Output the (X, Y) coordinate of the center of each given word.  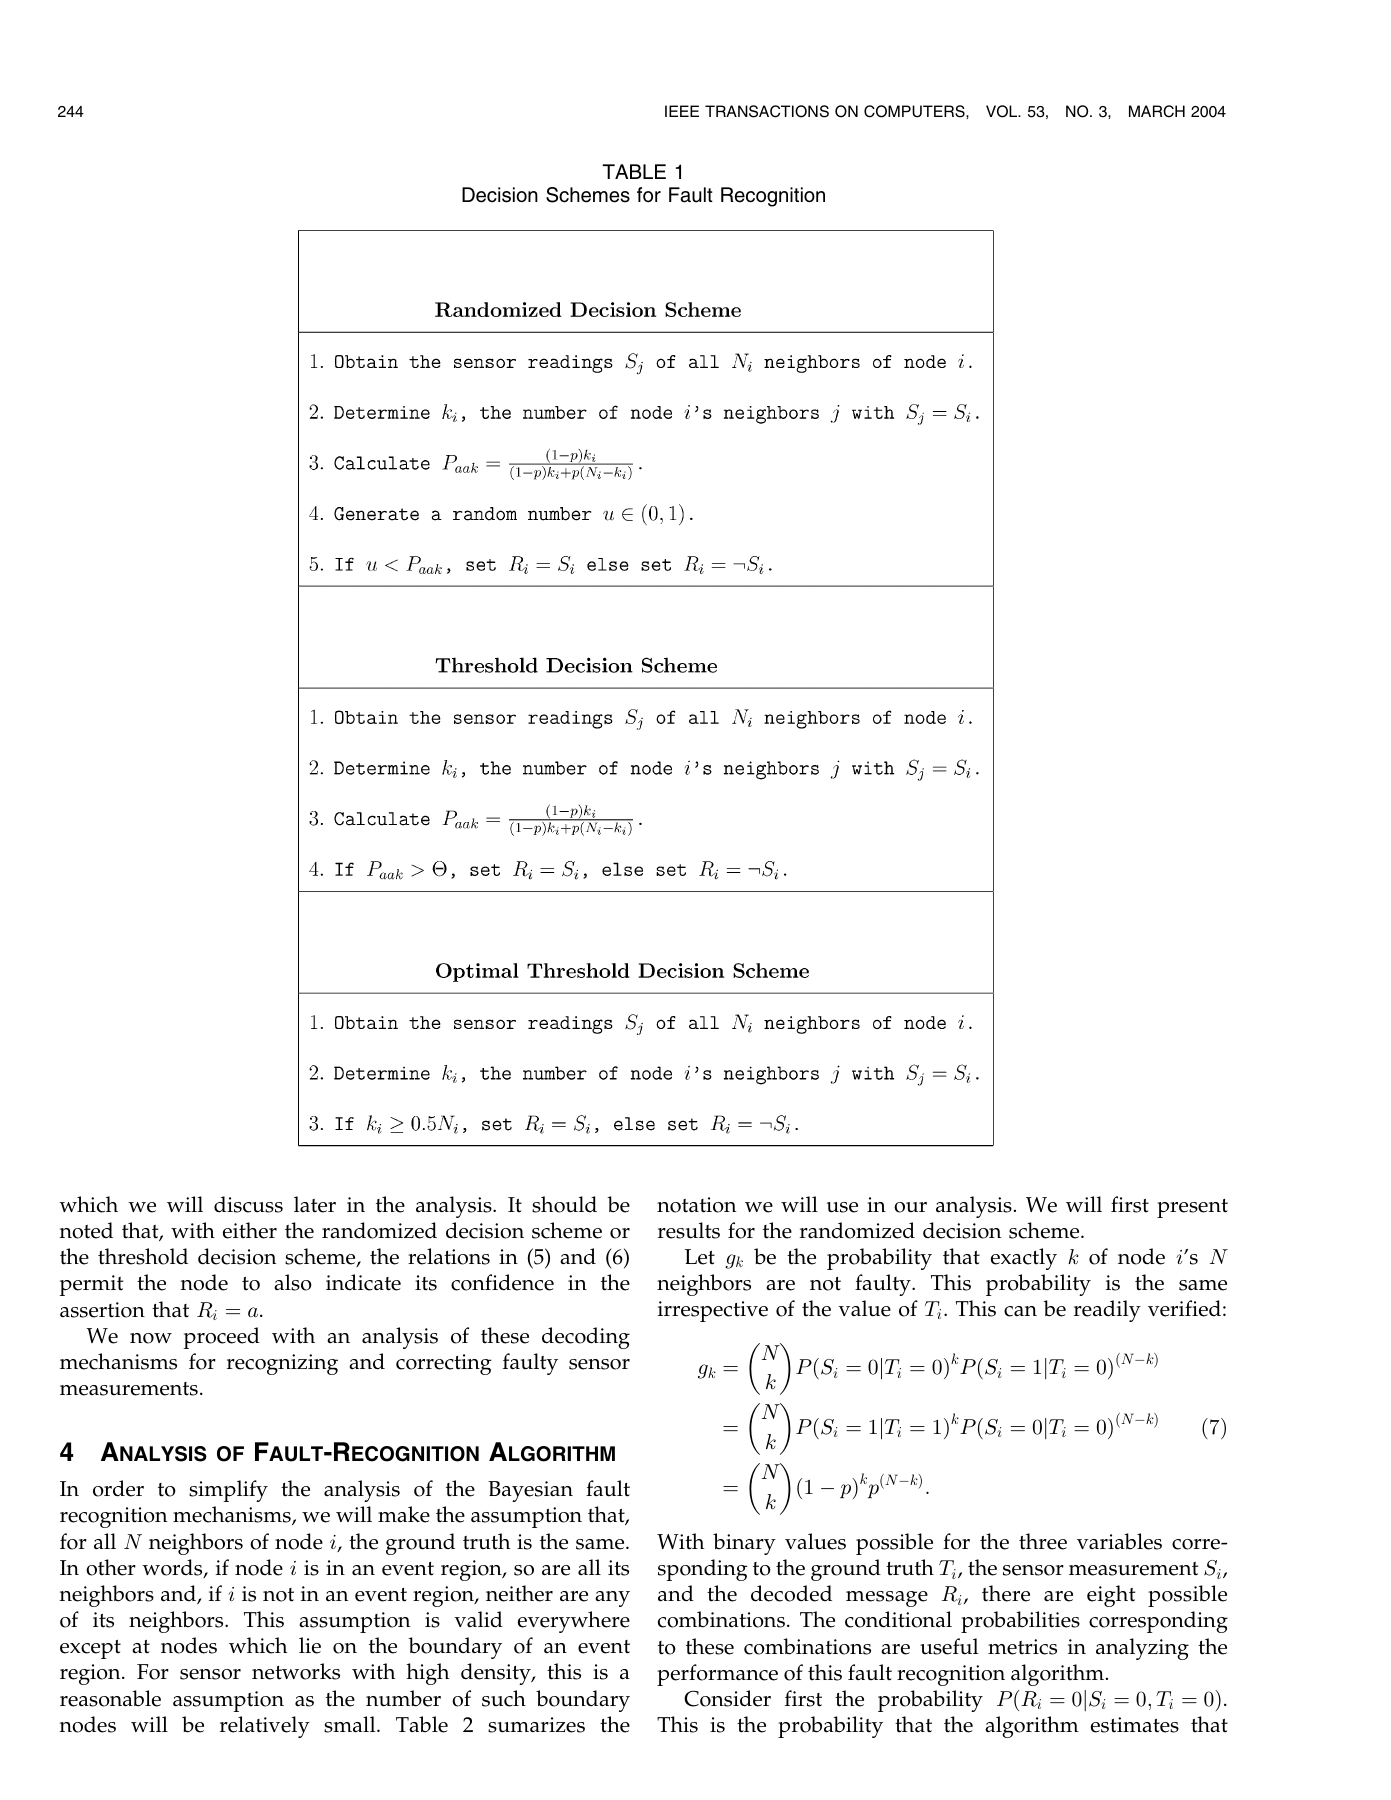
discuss (248, 1204)
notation (696, 1205)
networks (296, 1671)
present (1192, 1208)
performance (717, 1675)
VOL (1003, 111)
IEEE (682, 111)
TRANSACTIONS (767, 111)
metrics (1022, 1647)
